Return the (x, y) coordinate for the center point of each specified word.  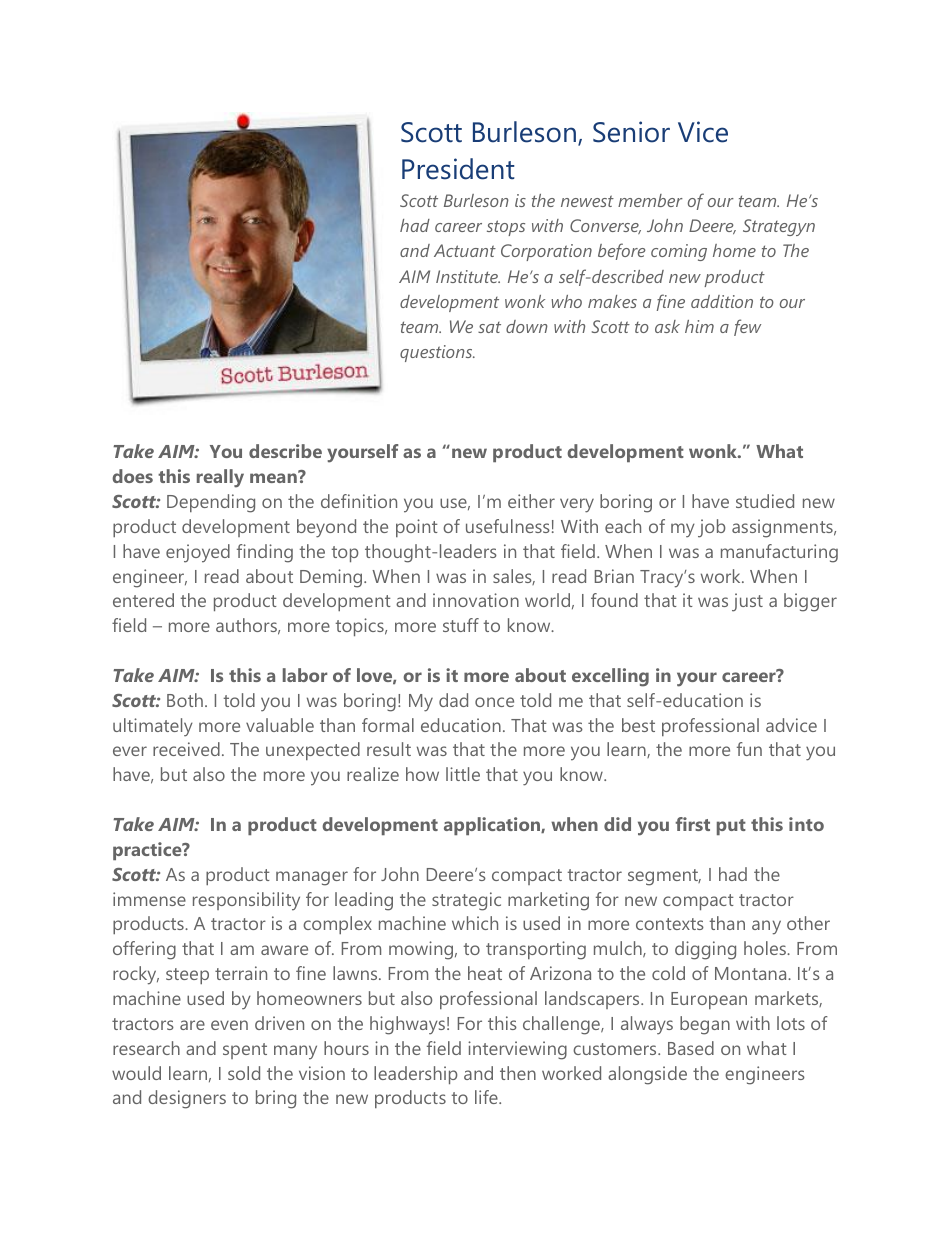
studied (765, 501)
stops (506, 228)
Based (691, 1048)
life (487, 1097)
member (650, 200)
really (220, 478)
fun (749, 749)
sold (244, 1073)
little (463, 774)
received (186, 749)
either (531, 501)
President (458, 169)
